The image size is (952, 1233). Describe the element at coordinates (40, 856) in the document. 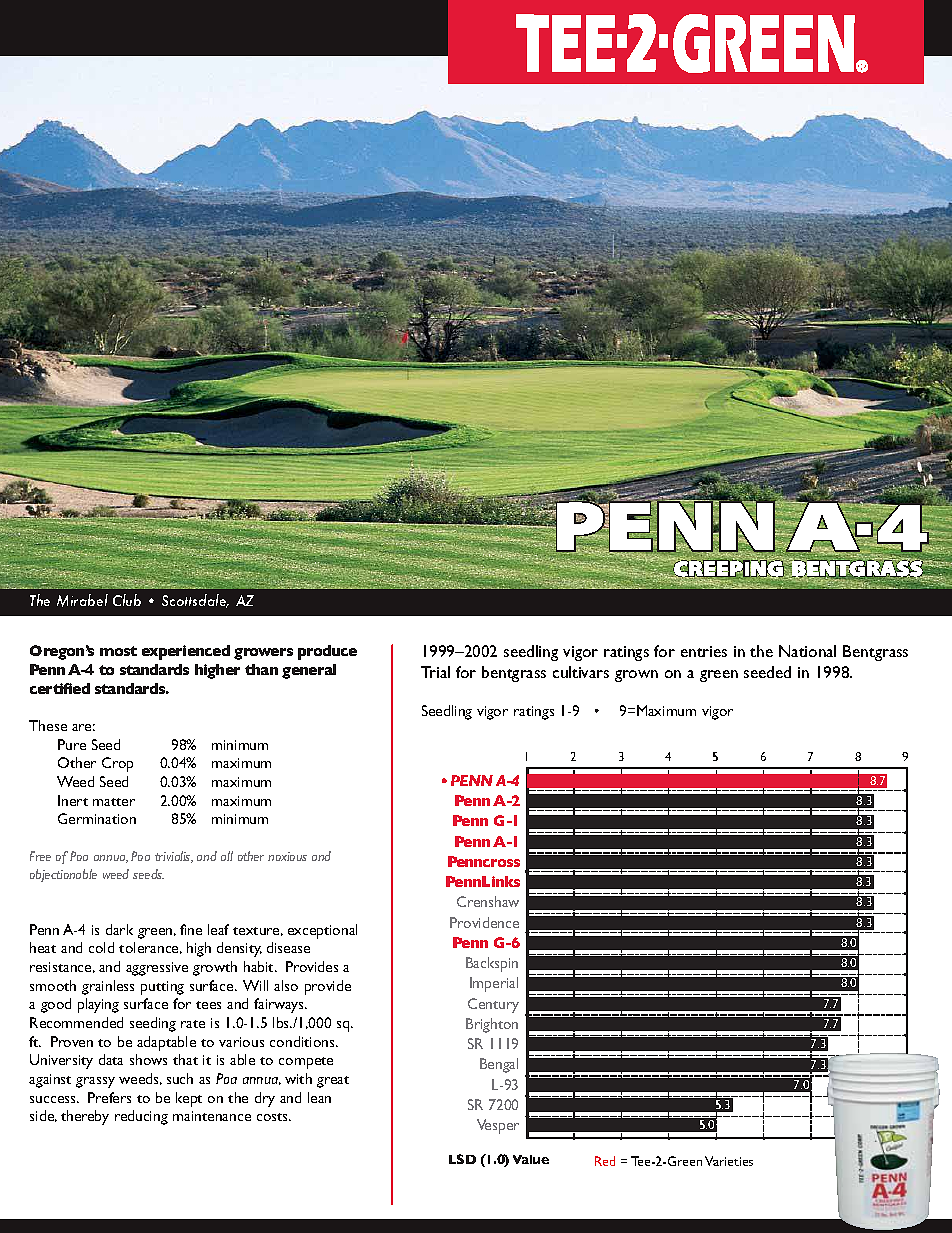

I see `Free` at that location.
